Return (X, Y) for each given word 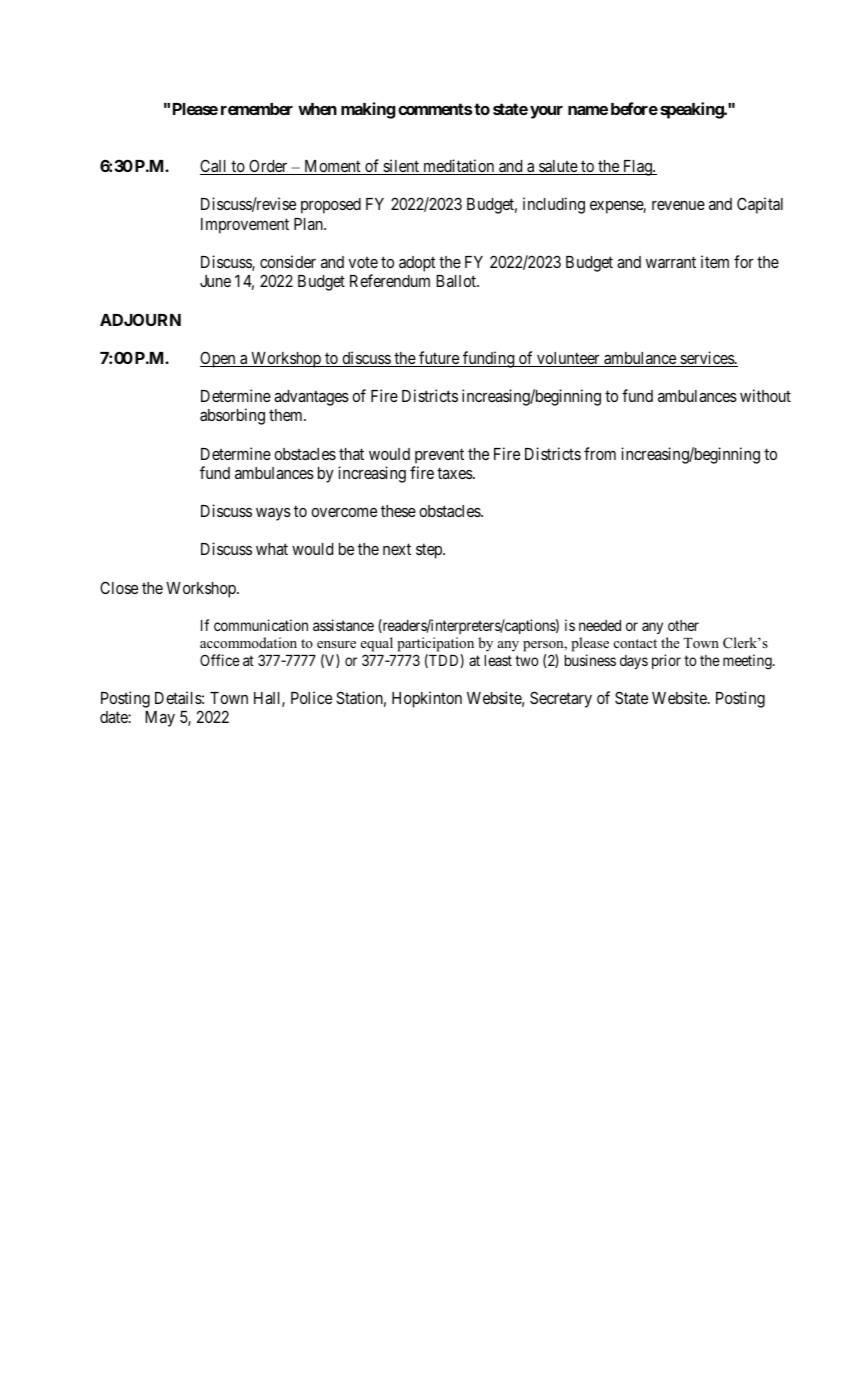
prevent (439, 456)
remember (257, 109)
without (765, 395)
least (498, 660)
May (160, 719)
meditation (459, 167)
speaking (692, 110)
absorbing (232, 416)
